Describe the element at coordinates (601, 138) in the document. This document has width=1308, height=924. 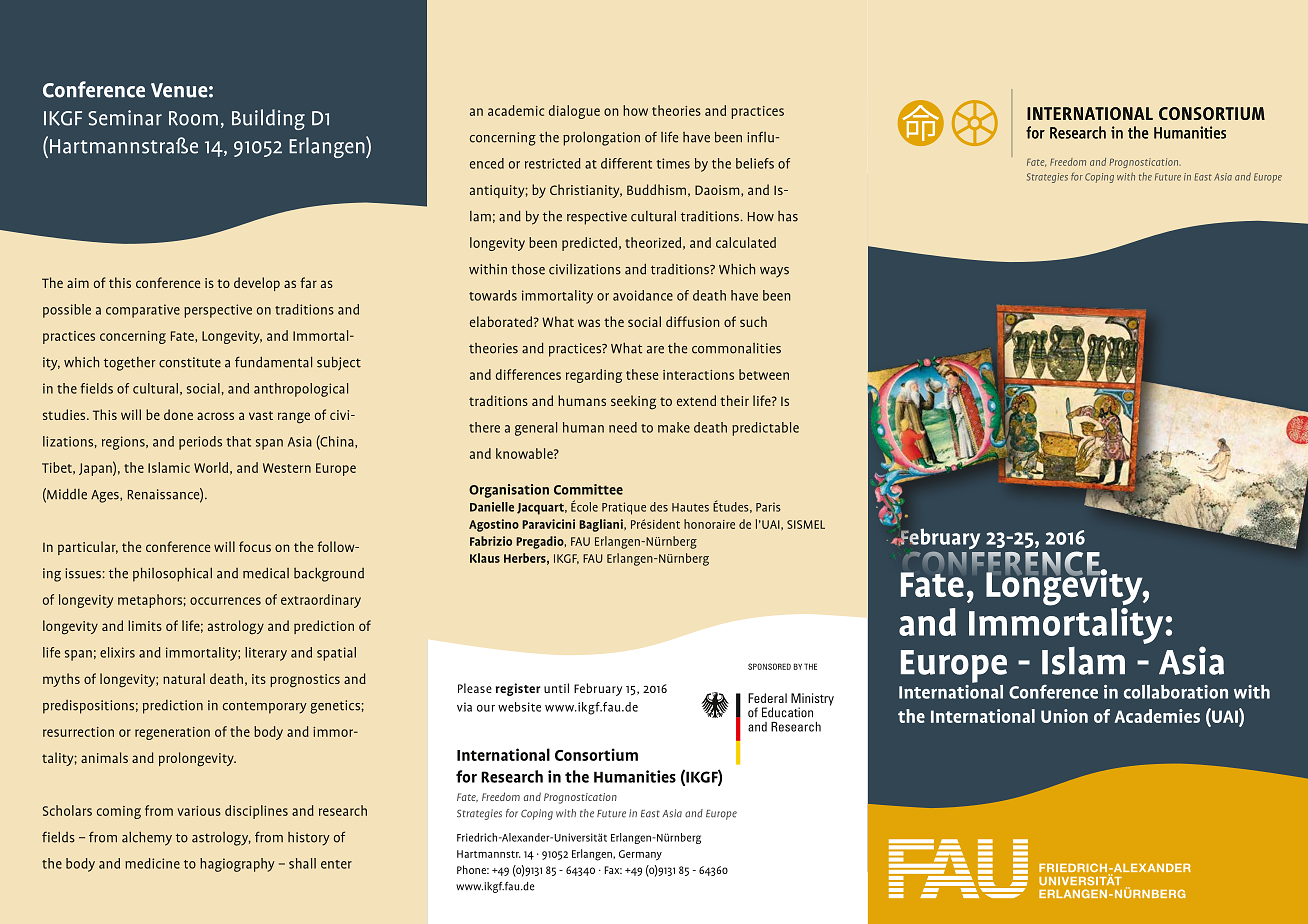
I see `prolongation` at that location.
